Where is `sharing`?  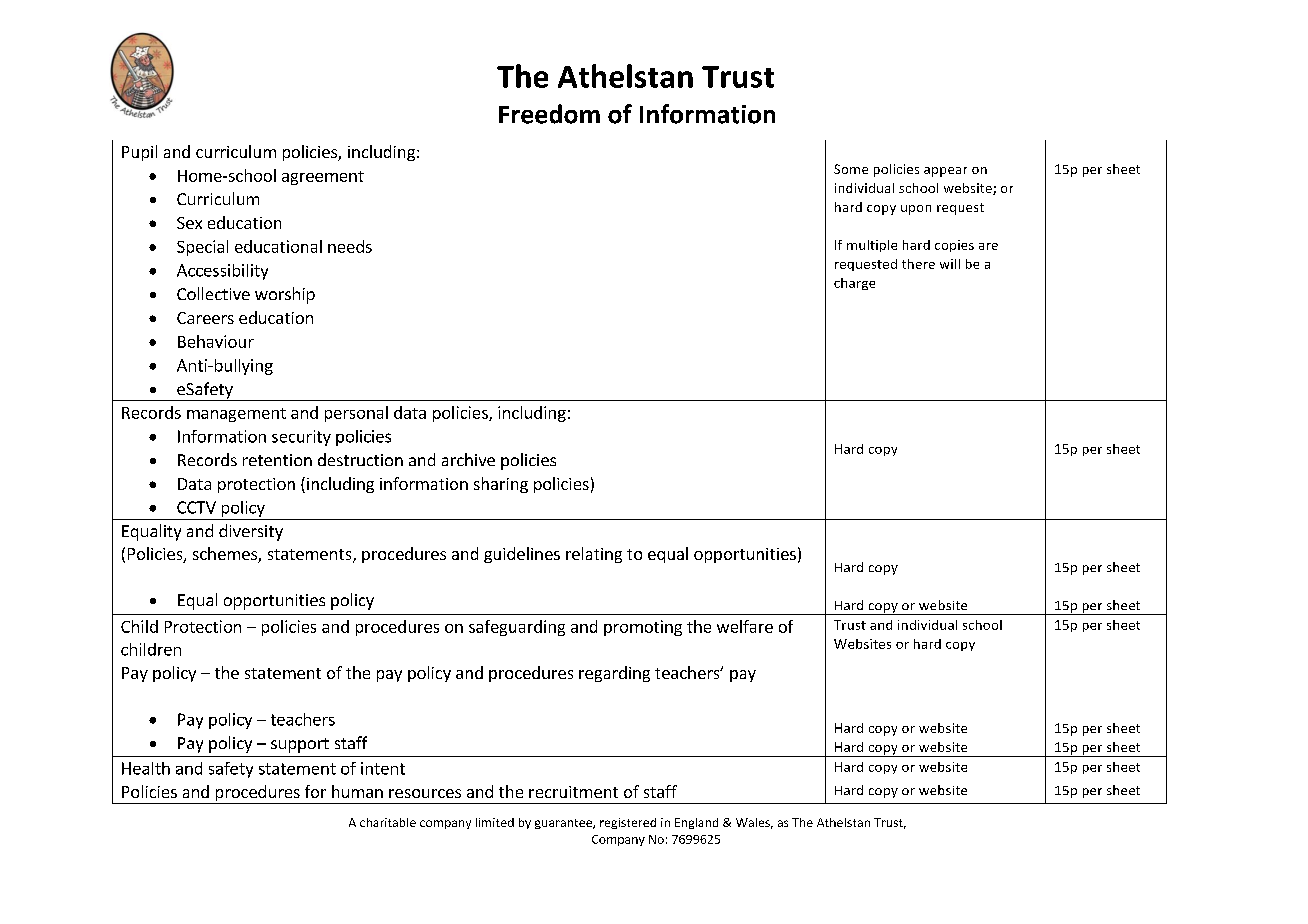 sharing is located at coordinates (501, 485).
